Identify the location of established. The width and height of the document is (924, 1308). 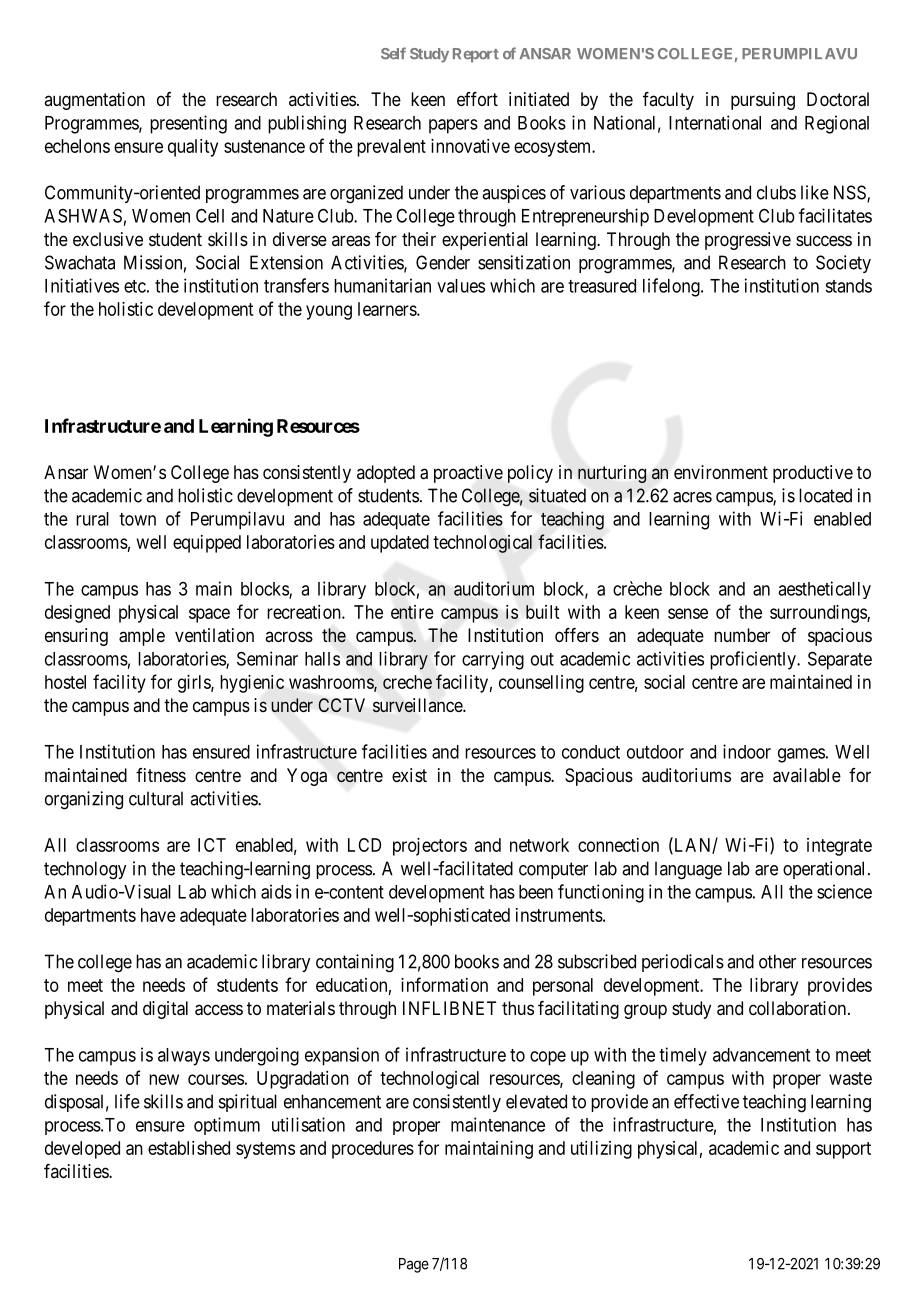
(189, 1148).
